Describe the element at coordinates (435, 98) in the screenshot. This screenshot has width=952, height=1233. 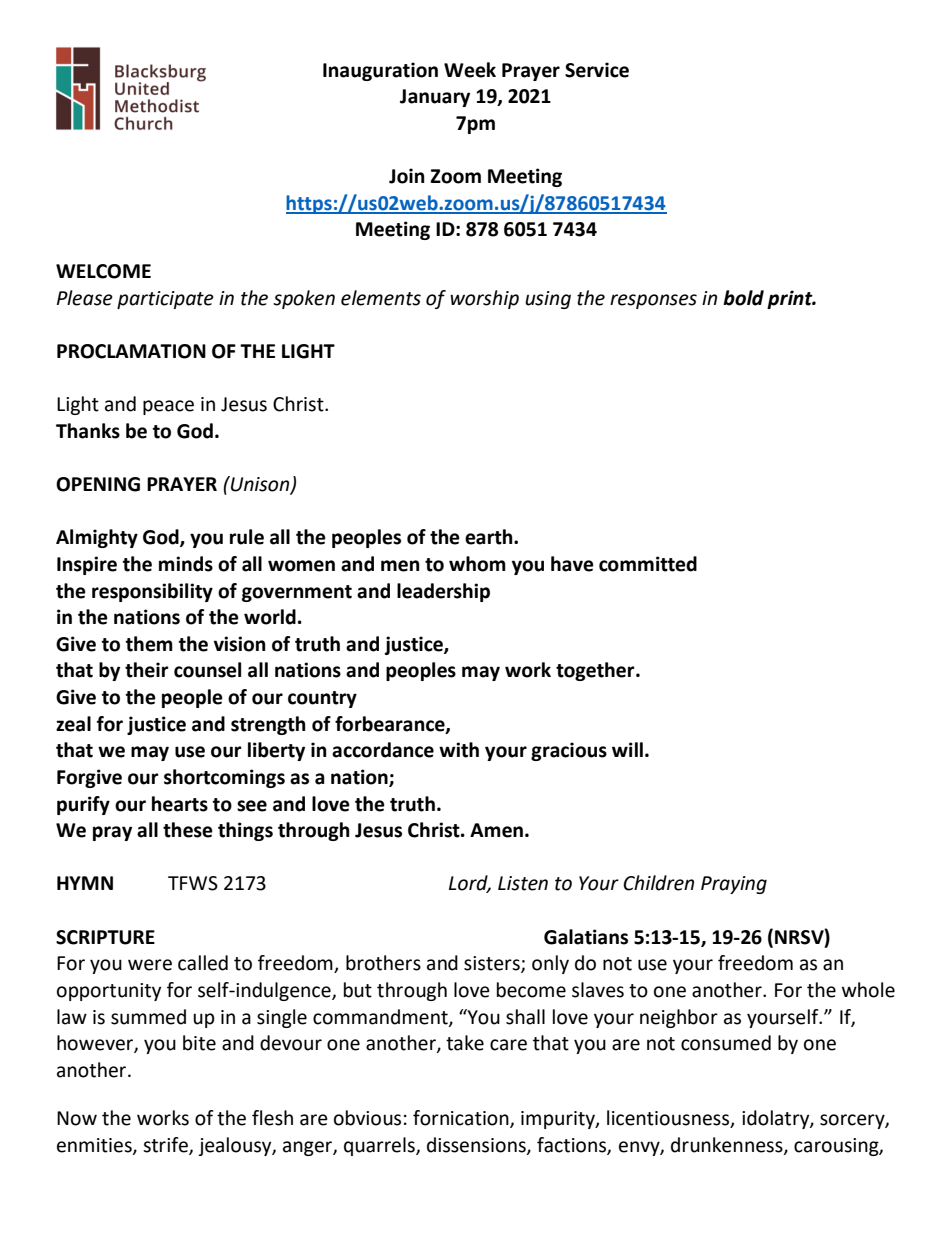
I see `January` at that location.
